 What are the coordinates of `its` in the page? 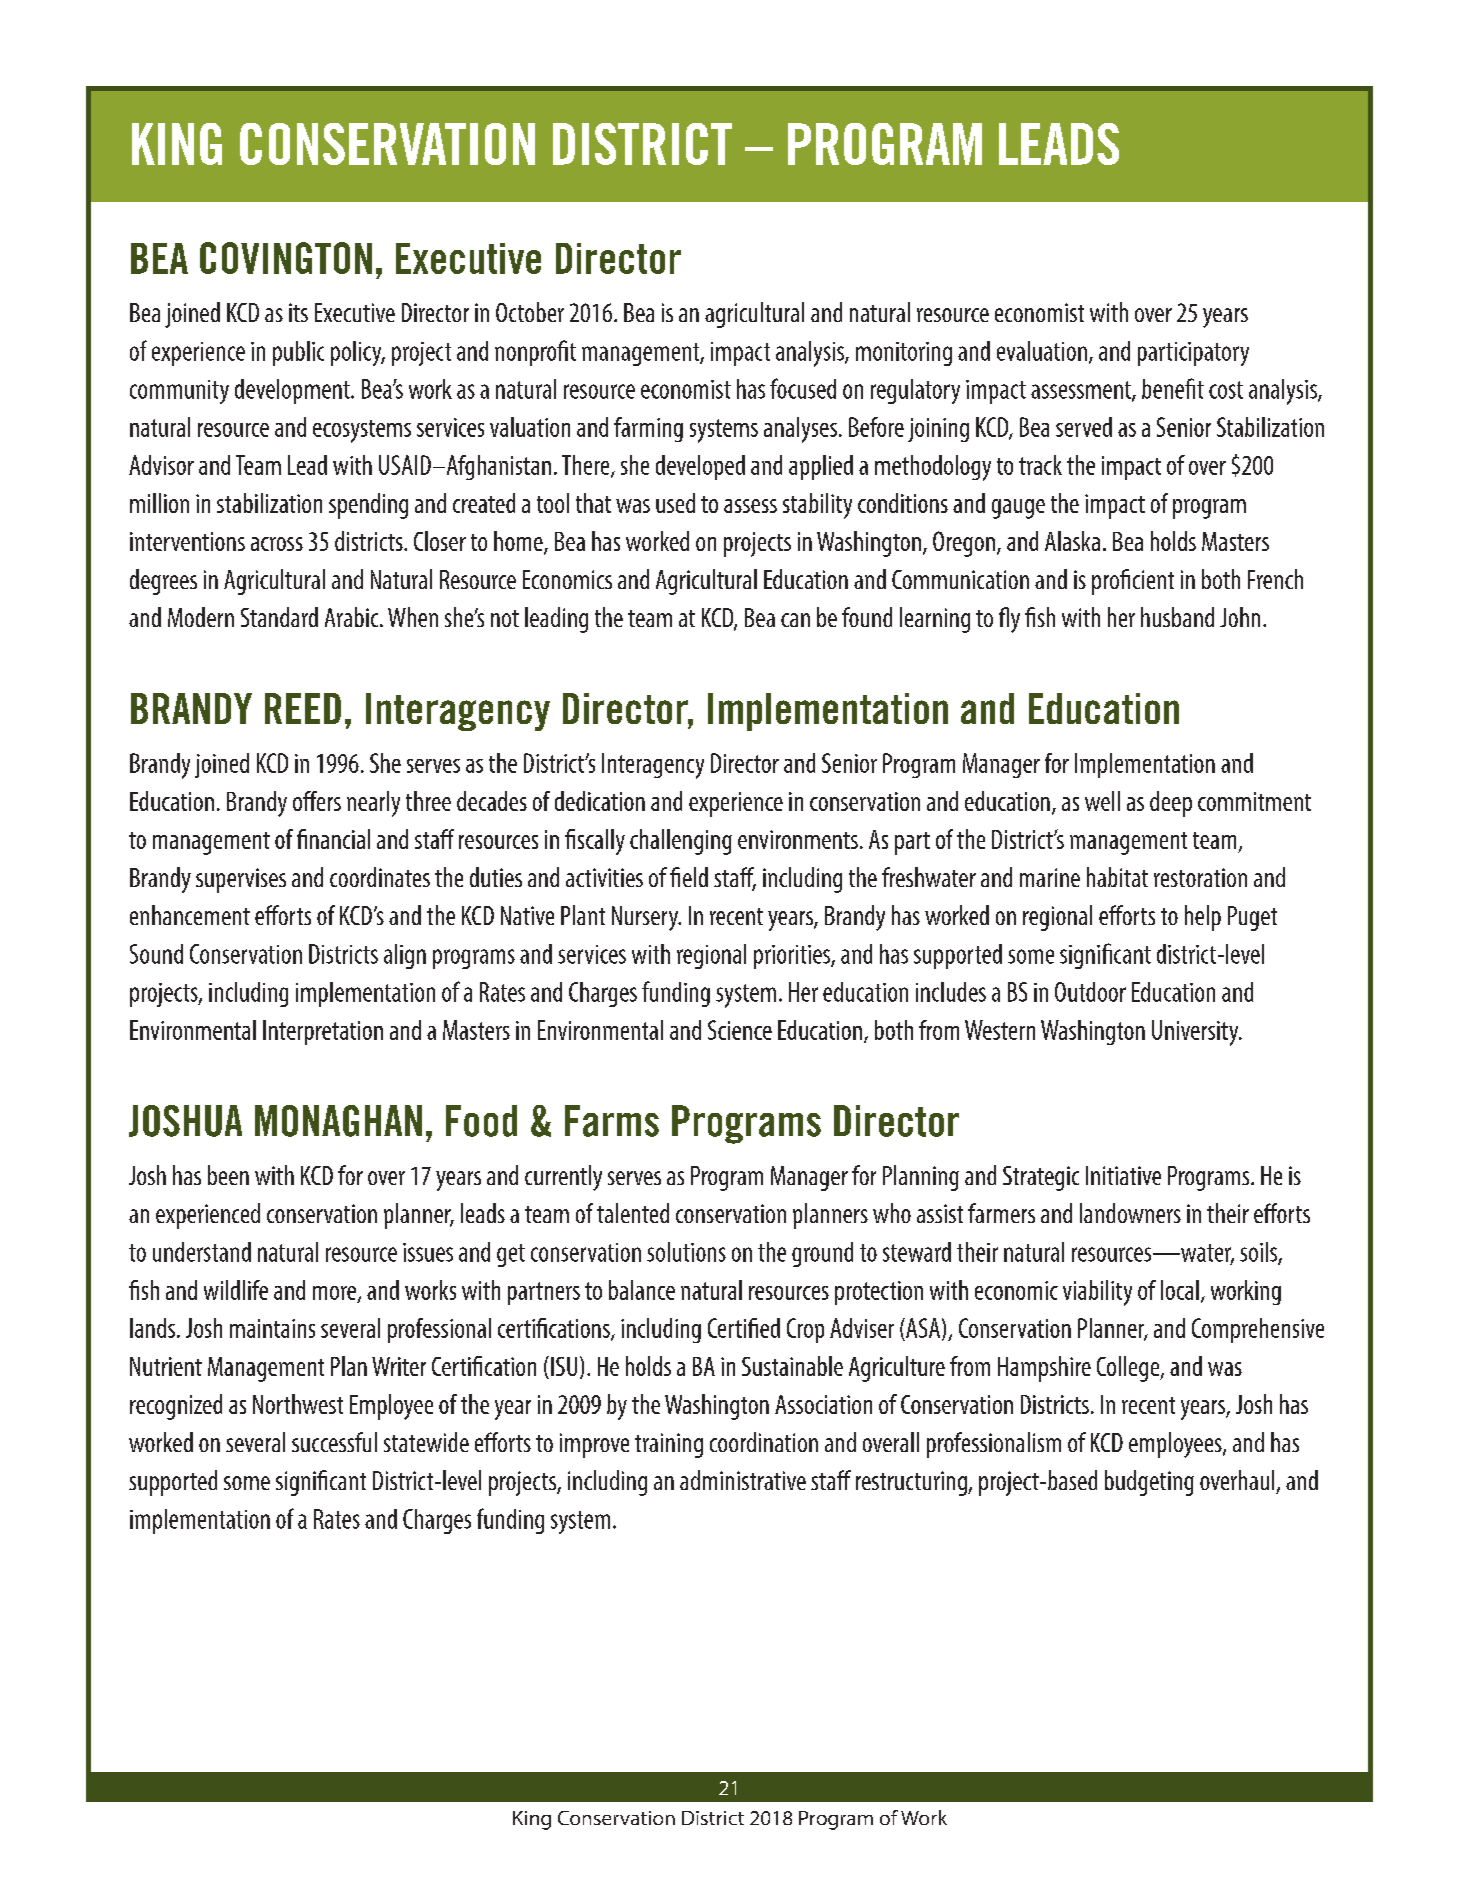 It's located at (298, 312).
